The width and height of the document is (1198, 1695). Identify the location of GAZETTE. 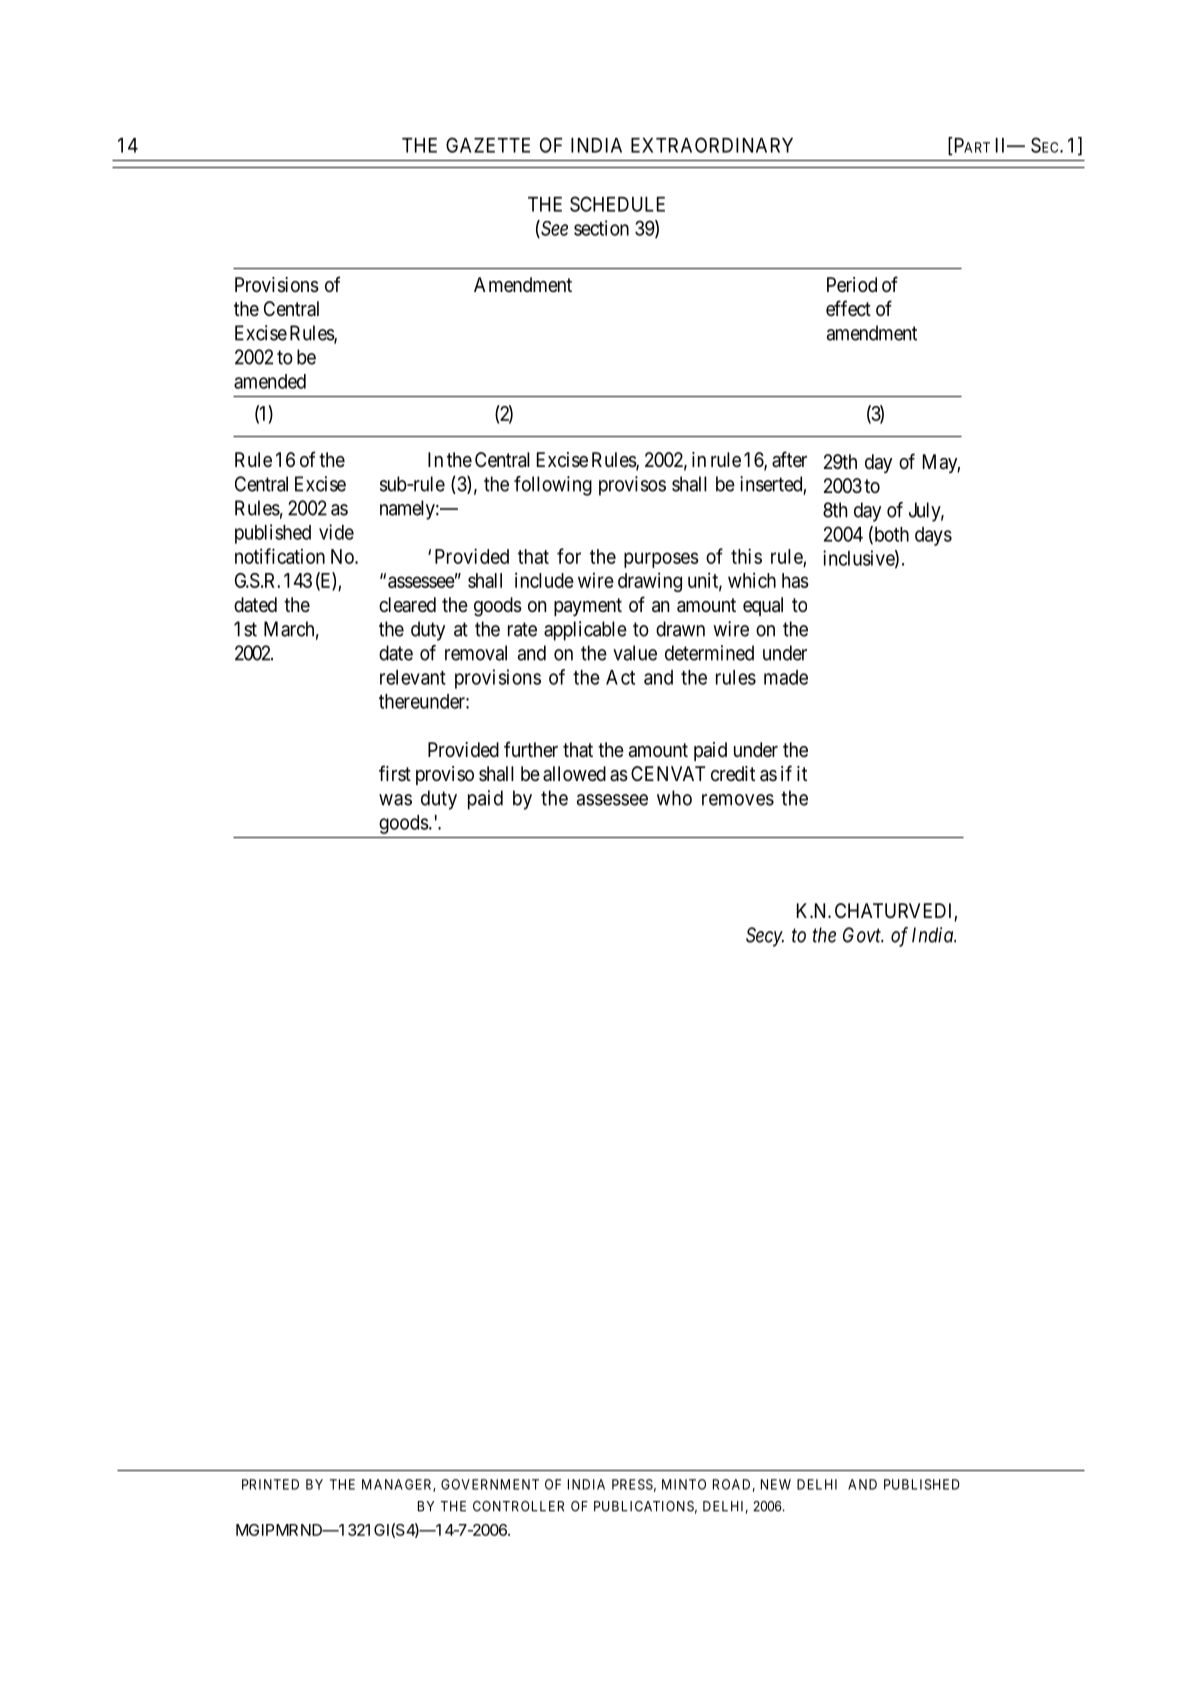
(488, 145).
